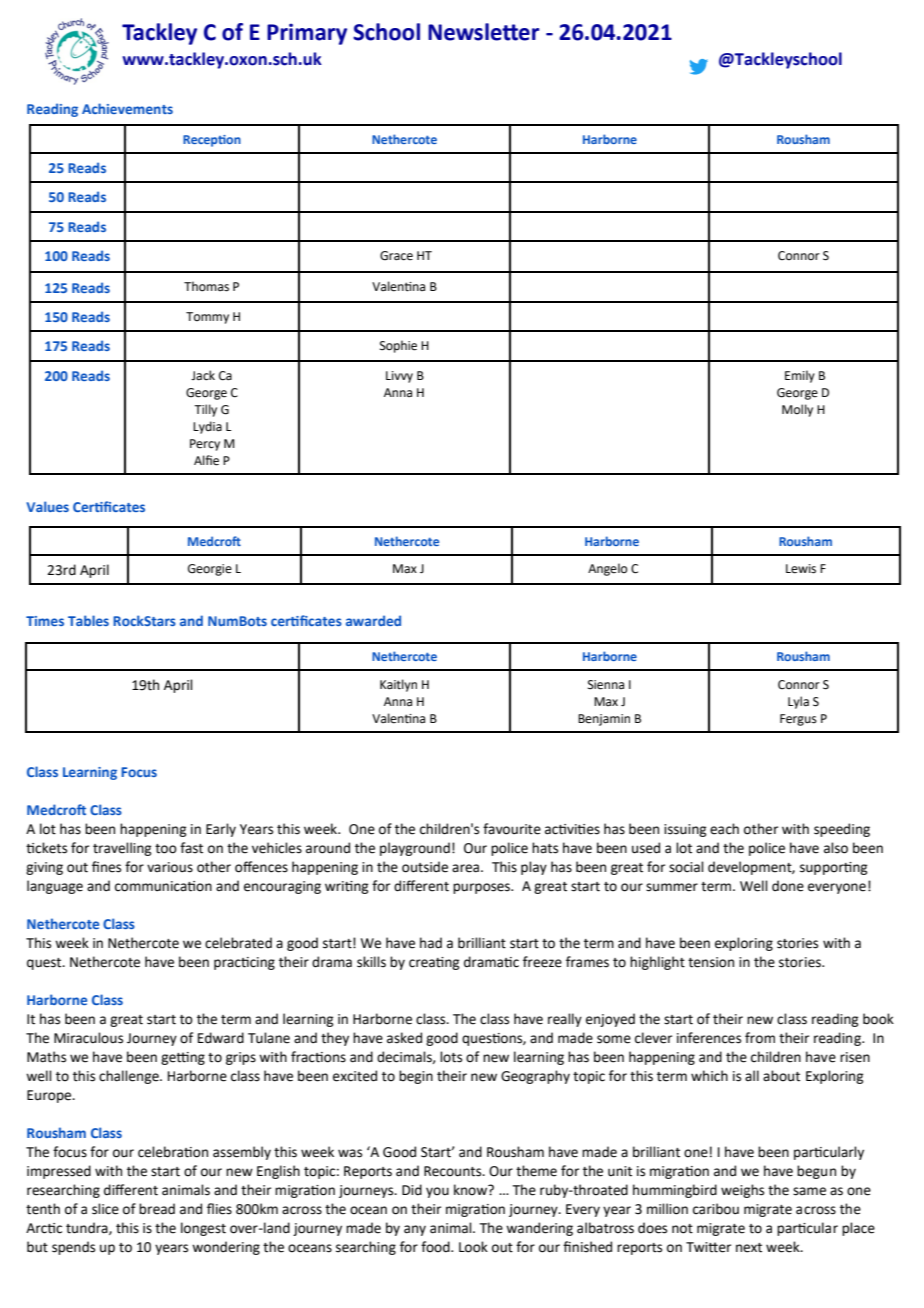 The height and width of the screenshot is (1308, 924). What do you see at coordinates (798, 702) in the screenshot?
I see `Lyla` at bounding box center [798, 702].
